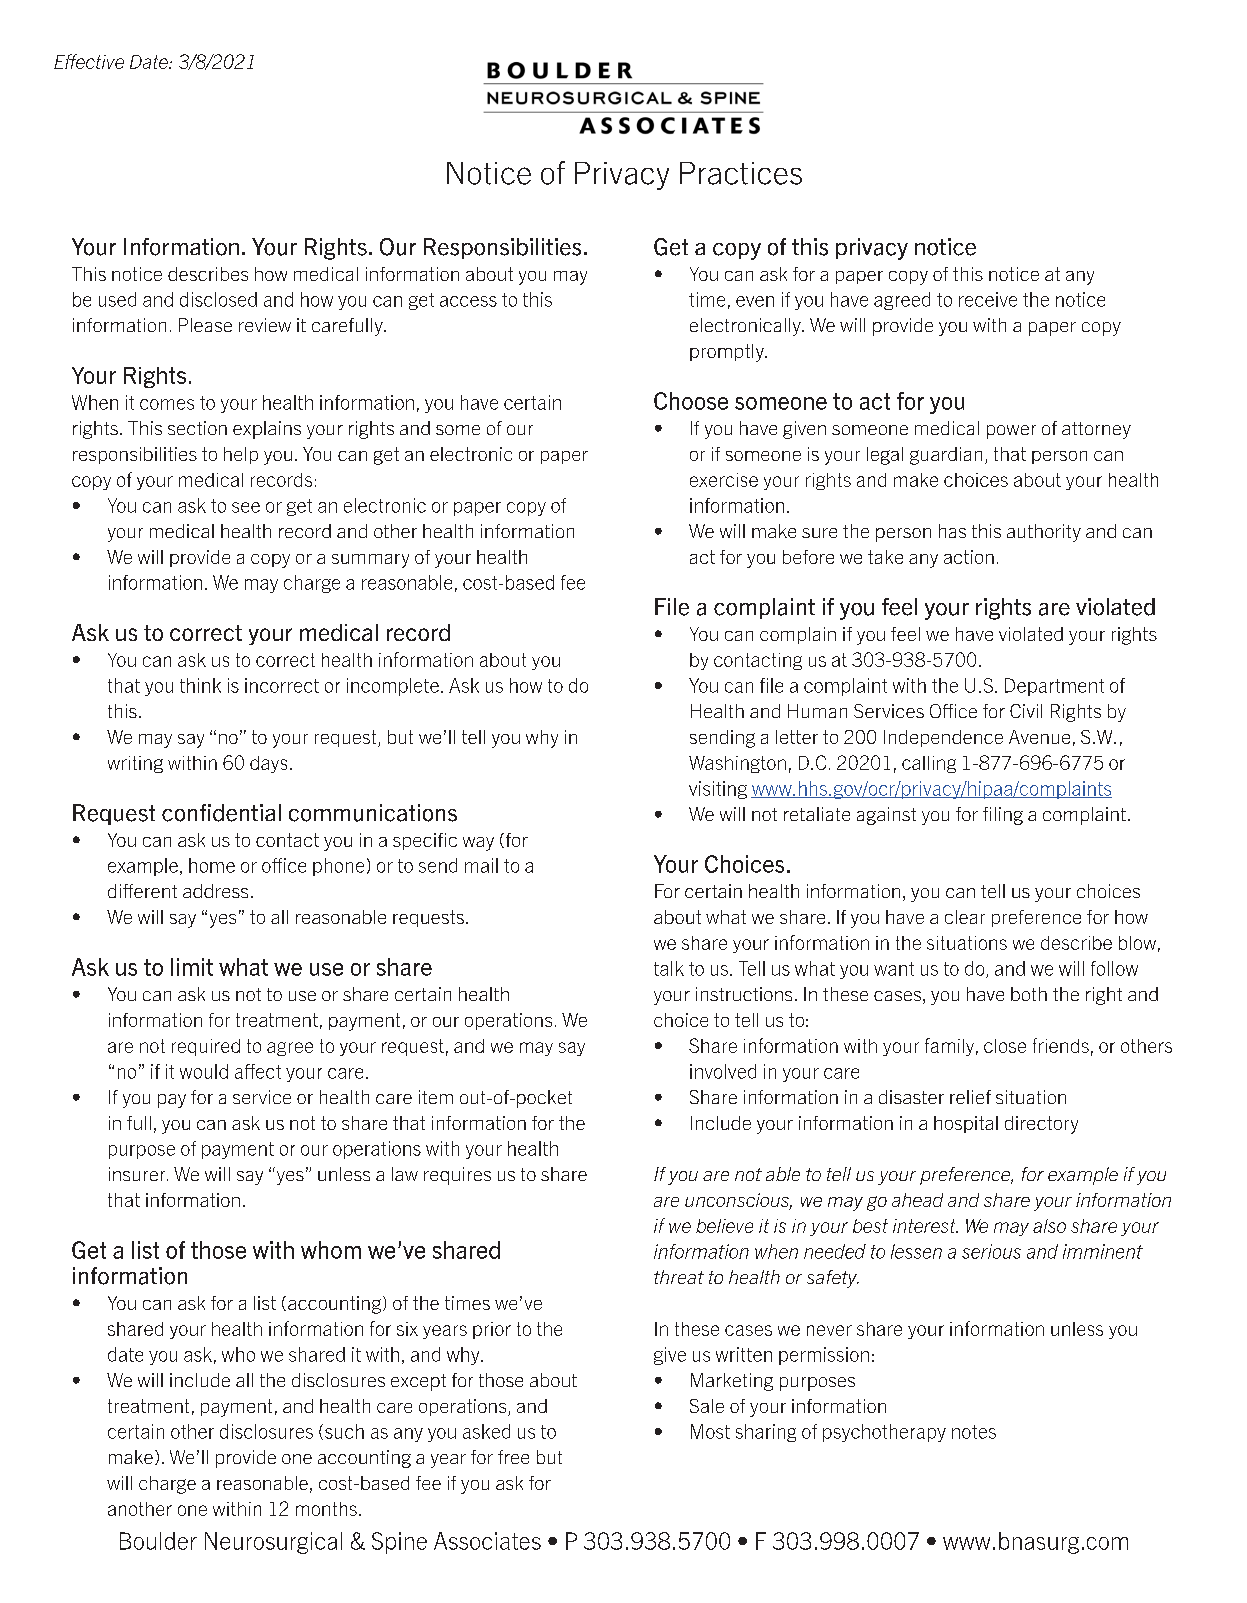  I want to click on free, so click(513, 1457).
